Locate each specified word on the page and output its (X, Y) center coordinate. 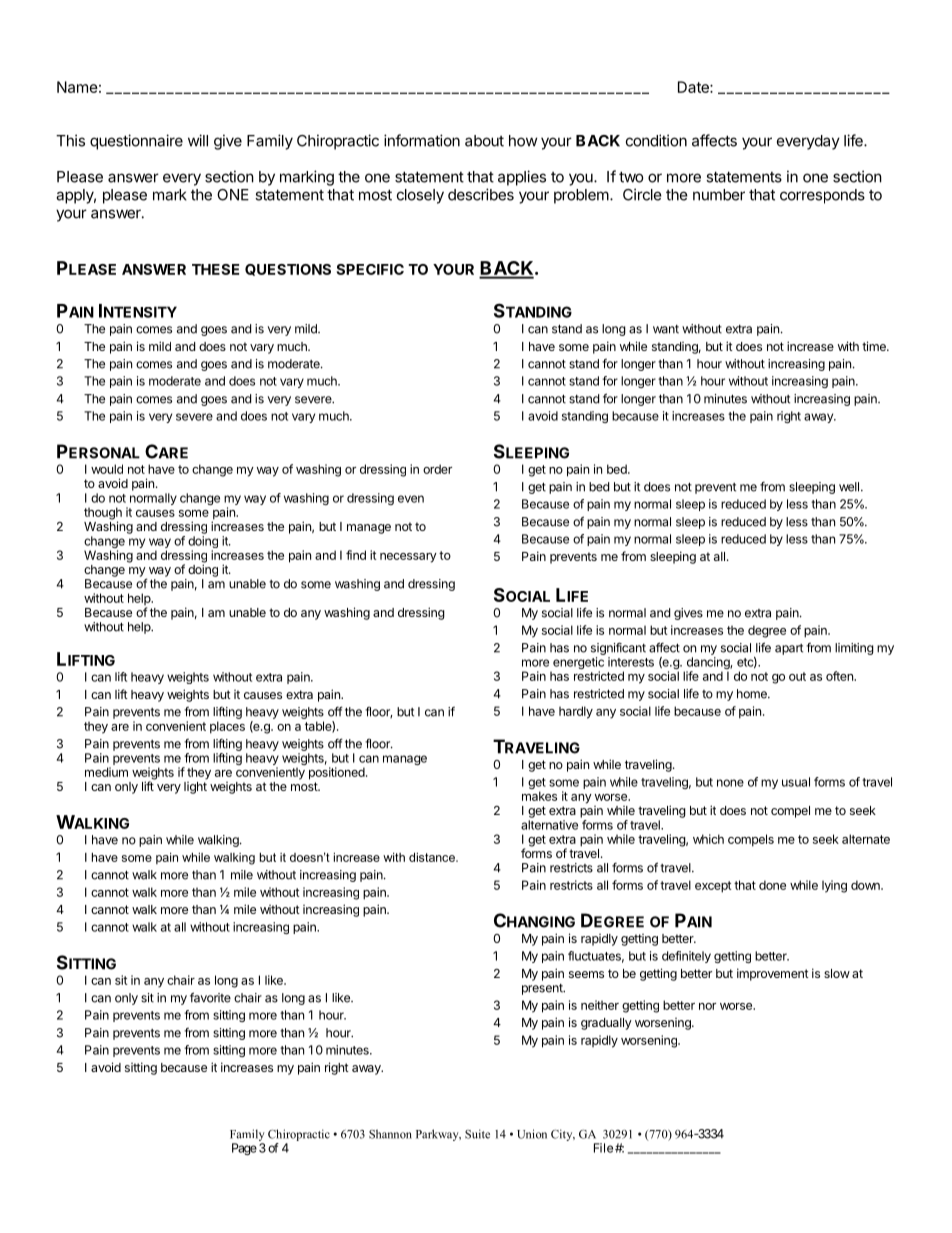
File (603, 1148)
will (198, 140)
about (484, 141)
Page (244, 1149)
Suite (477, 1134)
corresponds (822, 196)
